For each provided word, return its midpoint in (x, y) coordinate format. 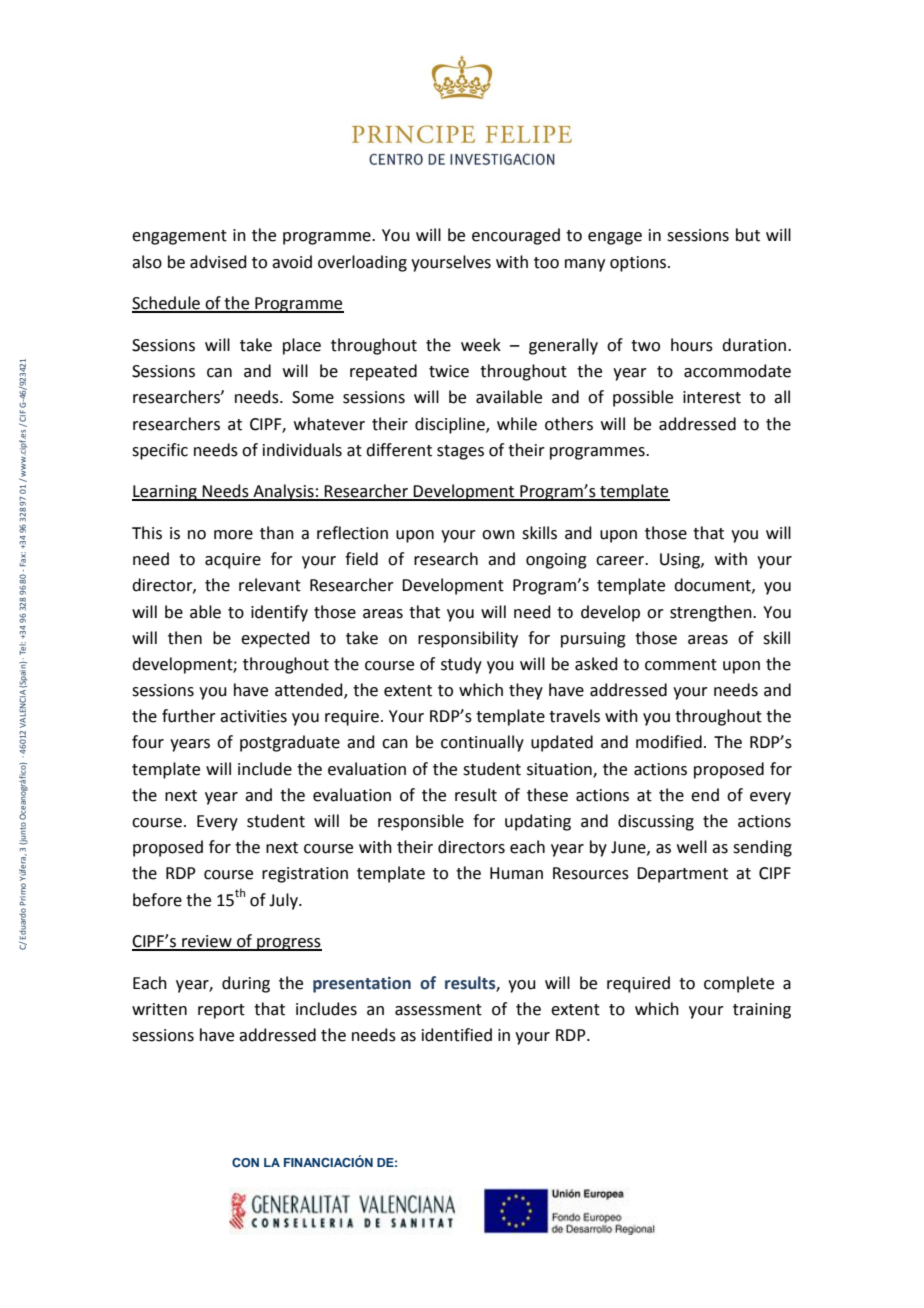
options (639, 264)
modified (669, 742)
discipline (451, 425)
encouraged (516, 236)
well (692, 847)
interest (712, 397)
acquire (233, 561)
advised (218, 262)
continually (482, 743)
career (621, 561)
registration (305, 875)
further (189, 716)
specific (160, 451)
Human (516, 873)
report (221, 1011)
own (498, 535)
